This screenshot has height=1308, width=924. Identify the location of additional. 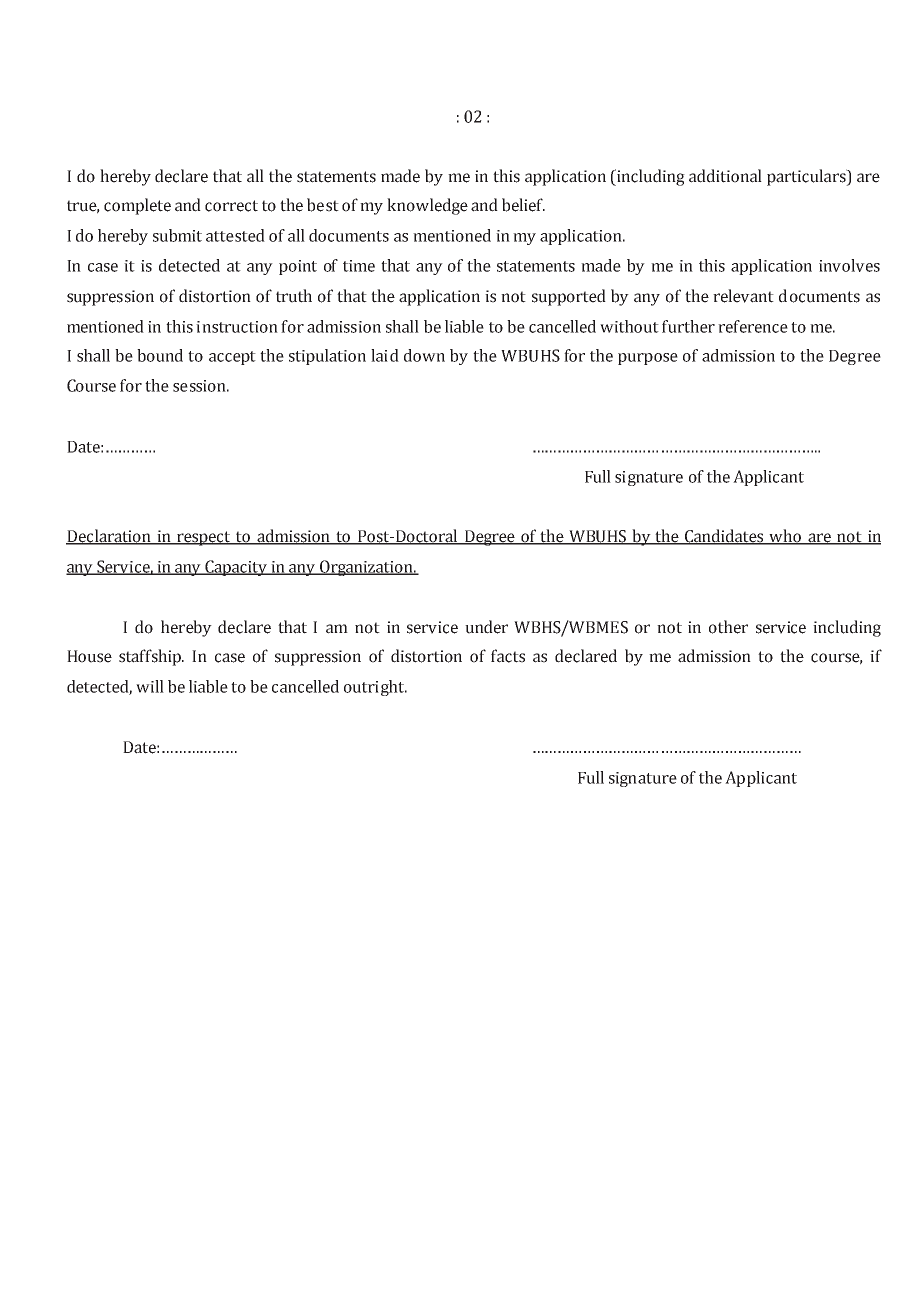
(725, 176).
